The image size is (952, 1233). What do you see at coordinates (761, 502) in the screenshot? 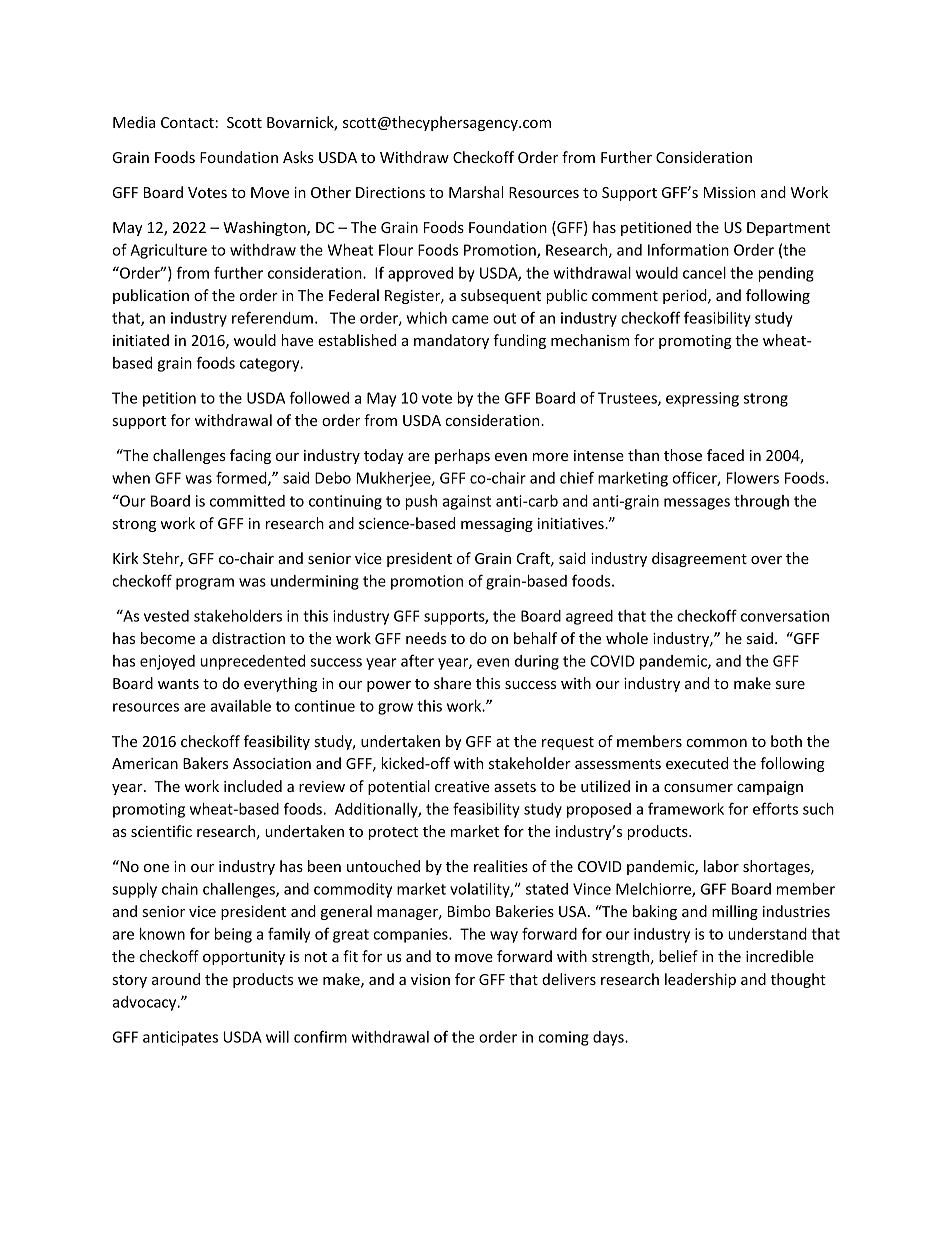
I see `through` at bounding box center [761, 502].
